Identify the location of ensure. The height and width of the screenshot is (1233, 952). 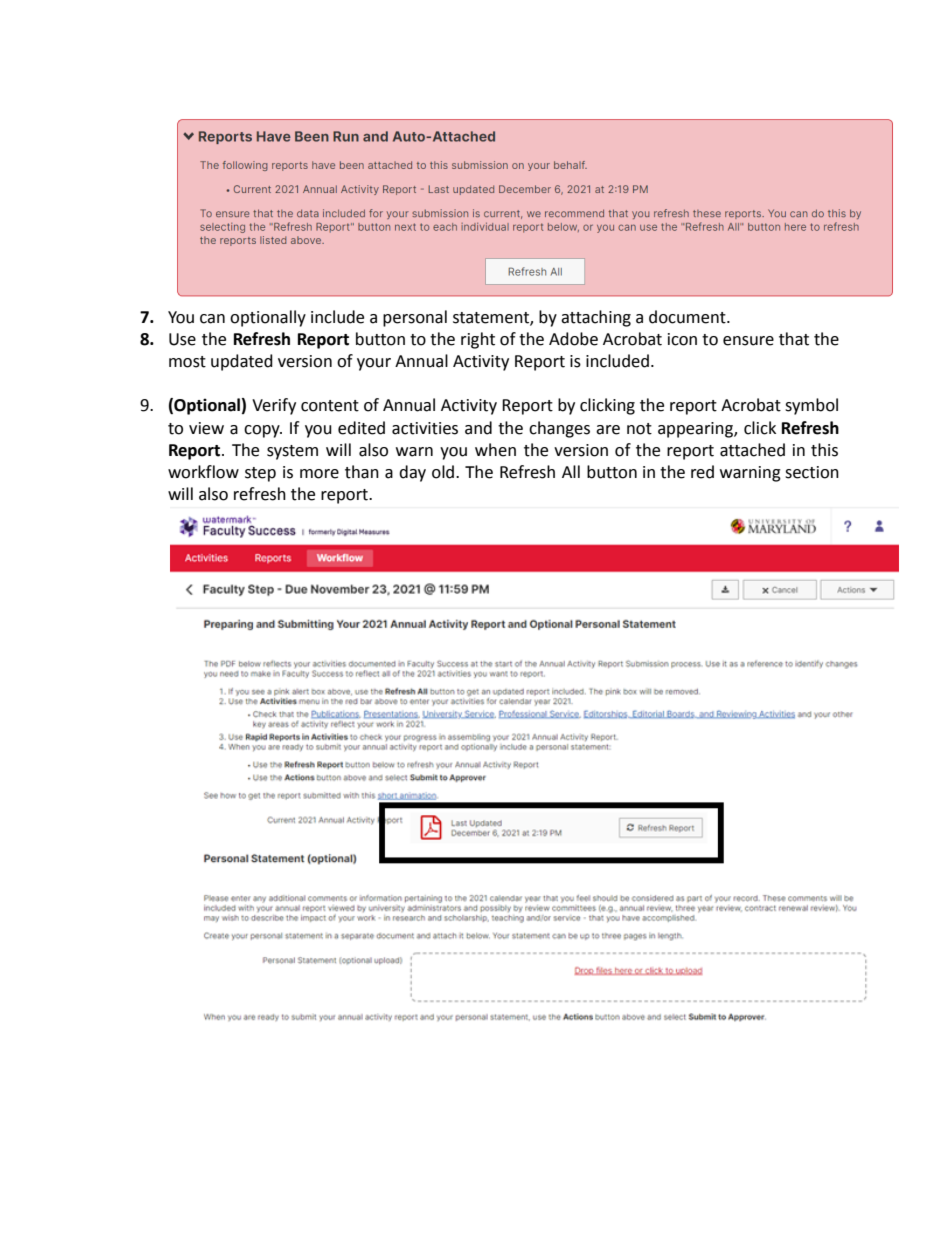
(748, 341).
